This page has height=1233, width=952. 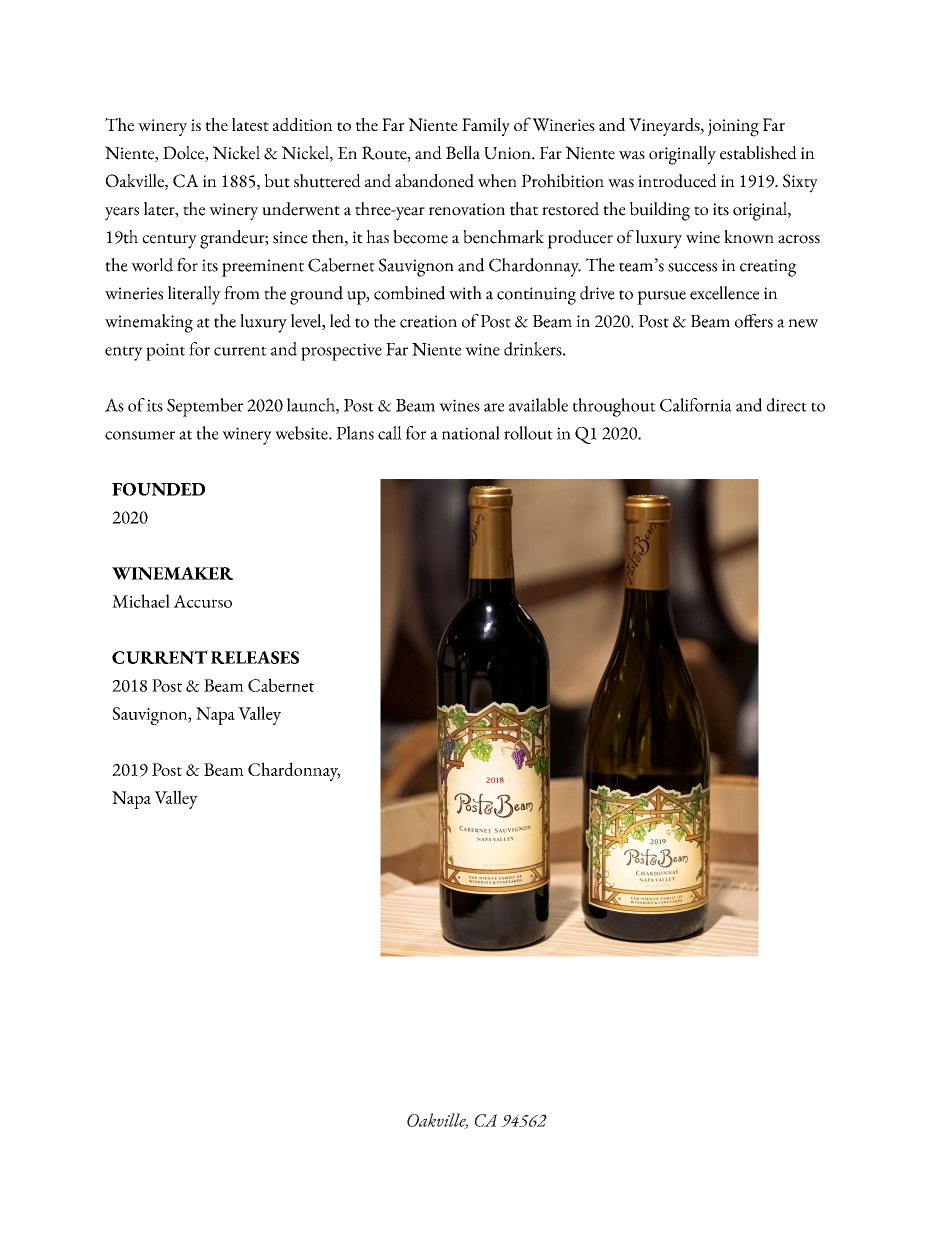 I want to click on are, so click(x=494, y=407).
